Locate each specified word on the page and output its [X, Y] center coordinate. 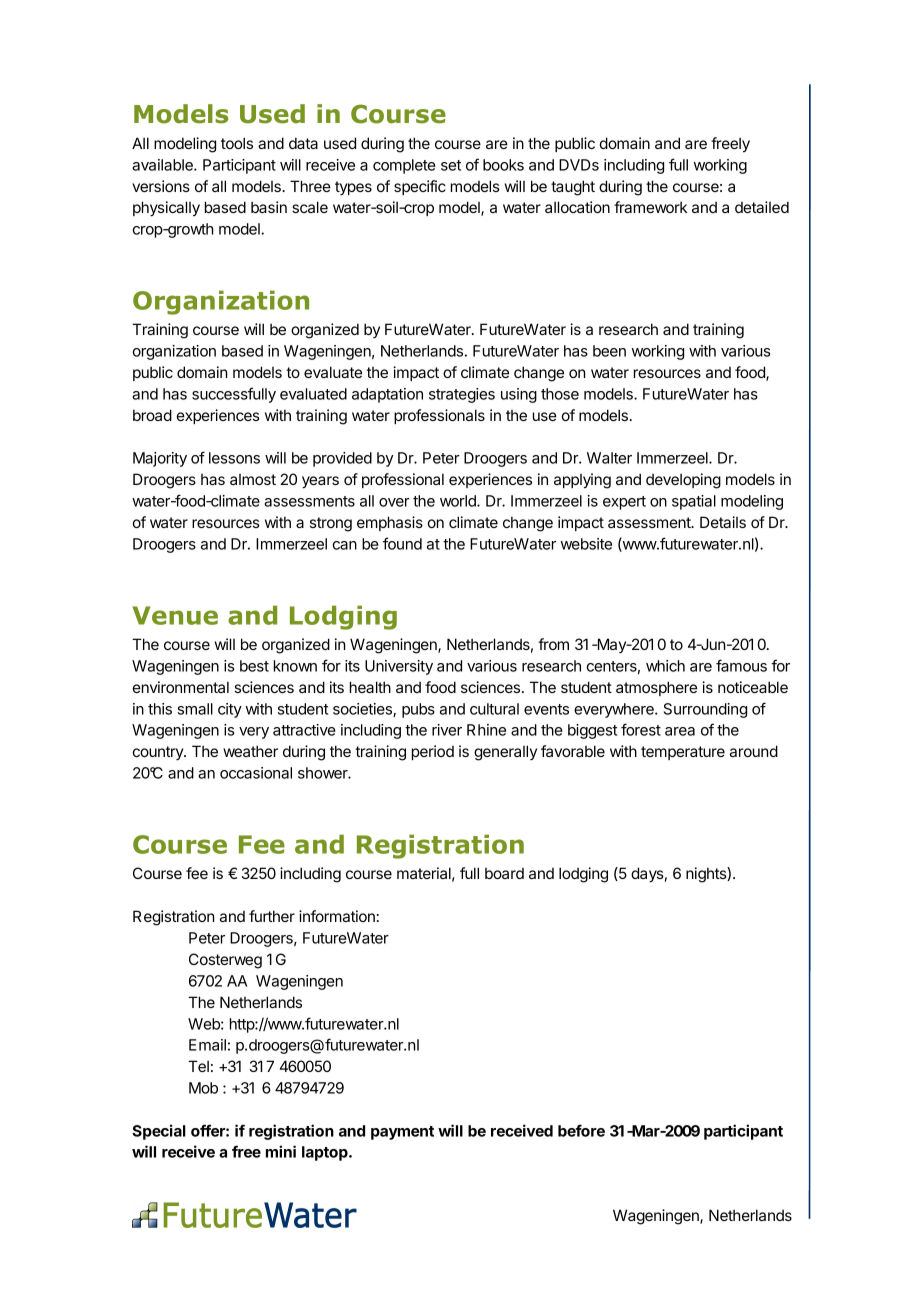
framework [650, 207]
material [426, 874]
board [504, 873]
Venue [175, 615]
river [447, 730]
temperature [683, 753]
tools [237, 143]
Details [723, 522]
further [272, 916]
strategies [462, 395]
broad [152, 415]
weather [250, 751]
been [609, 351]
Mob [203, 1088]
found [402, 543]
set [451, 165]
